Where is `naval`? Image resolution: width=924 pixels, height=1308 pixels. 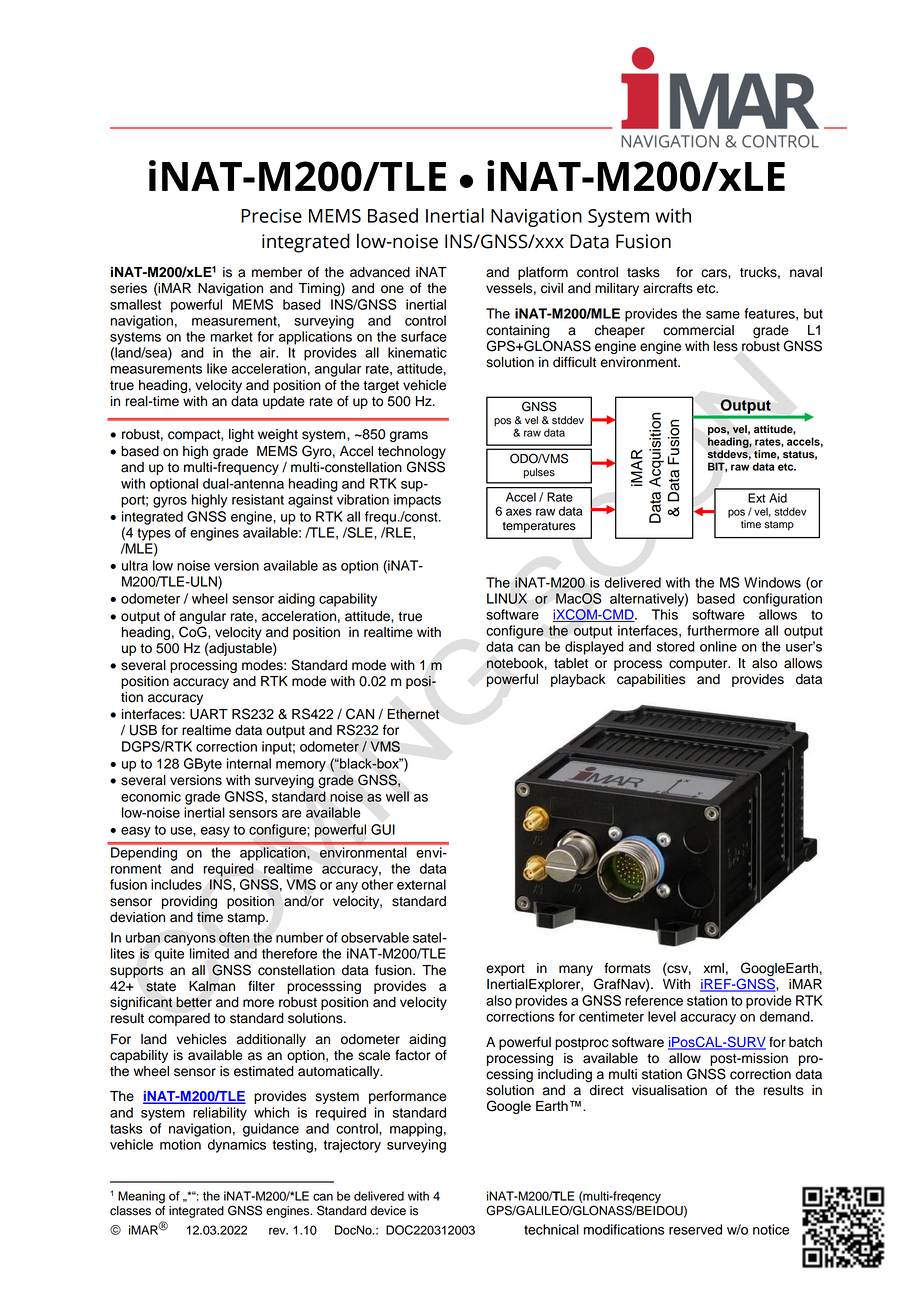
naval is located at coordinates (806, 272).
